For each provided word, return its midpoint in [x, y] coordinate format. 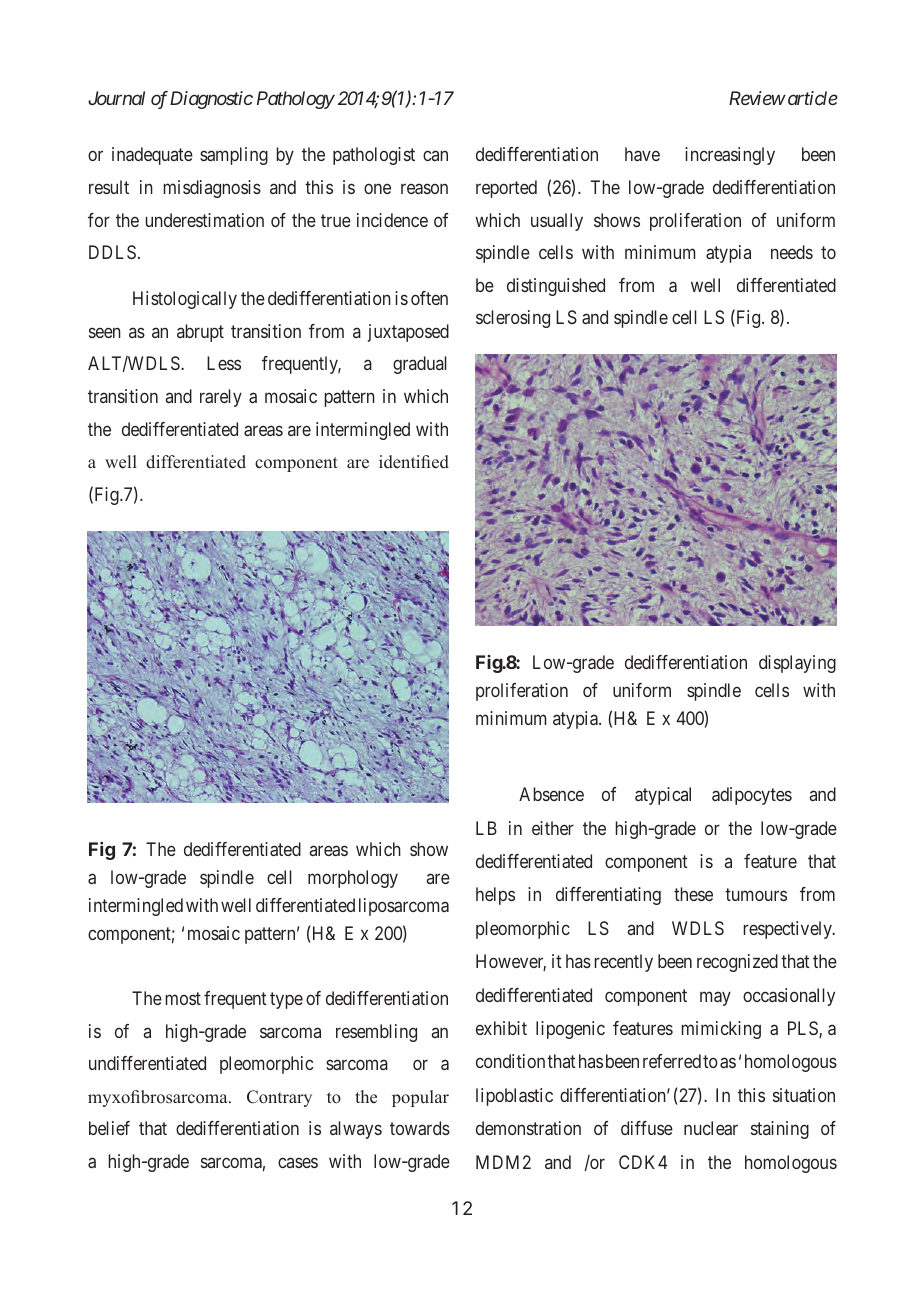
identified [414, 462]
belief [109, 1128]
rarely [221, 398]
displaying [797, 664]
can [435, 156]
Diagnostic [211, 100]
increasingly [730, 156]
